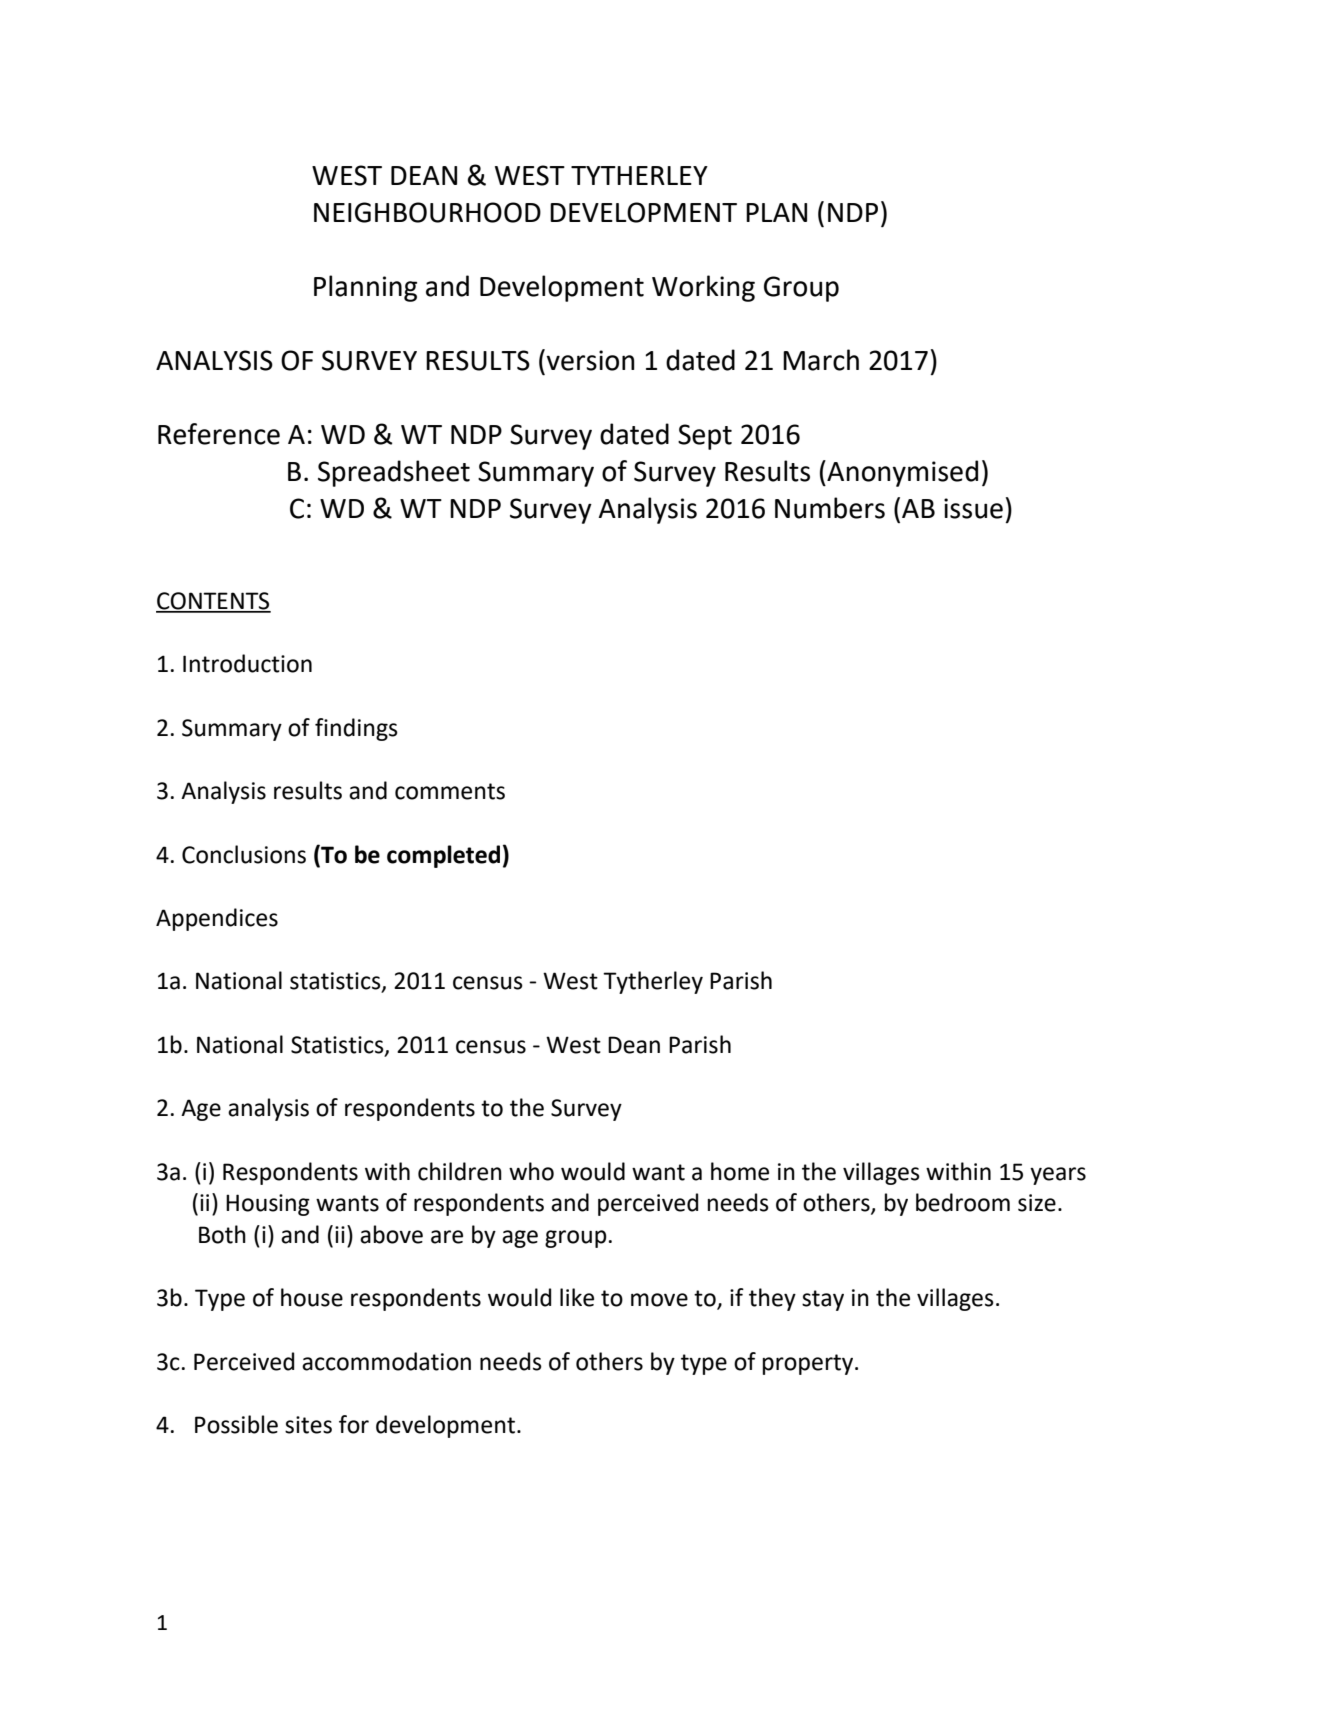 The width and height of the document is (1325, 1714). What do you see at coordinates (308, 1425) in the document?
I see `sites` at bounding box center [308, 1425].
